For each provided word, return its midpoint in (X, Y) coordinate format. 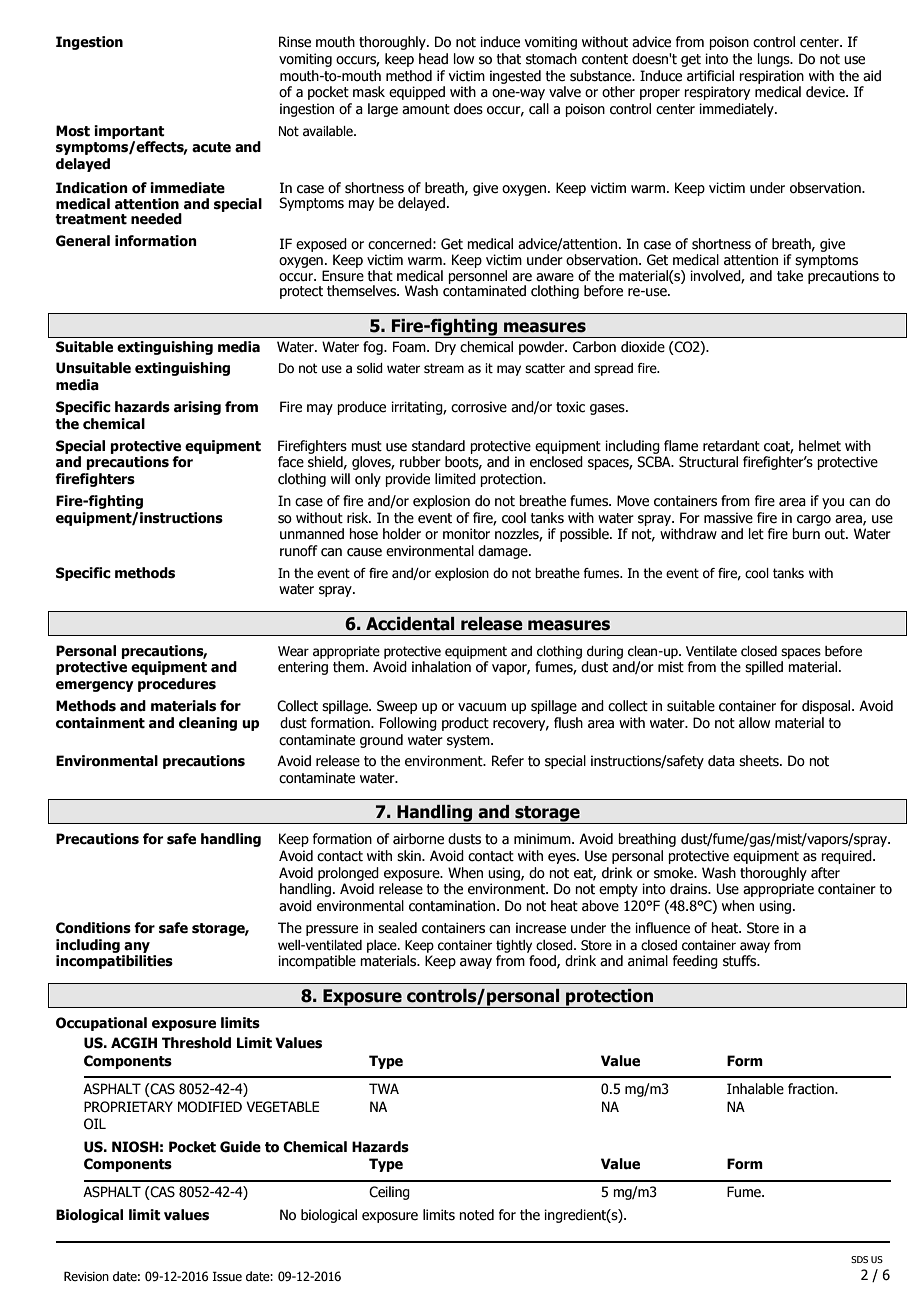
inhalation (441, 667)
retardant (731, 446)
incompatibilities (114, 962)
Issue (227, 1276)
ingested (515, 77)
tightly (514, 946)
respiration (771, 77)
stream (444, 368)
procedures (177, 685)
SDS (859, 1259)
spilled (764, 668)
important (129, 132)
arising (197, 408)
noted (476, 1215)
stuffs (741, 961)
